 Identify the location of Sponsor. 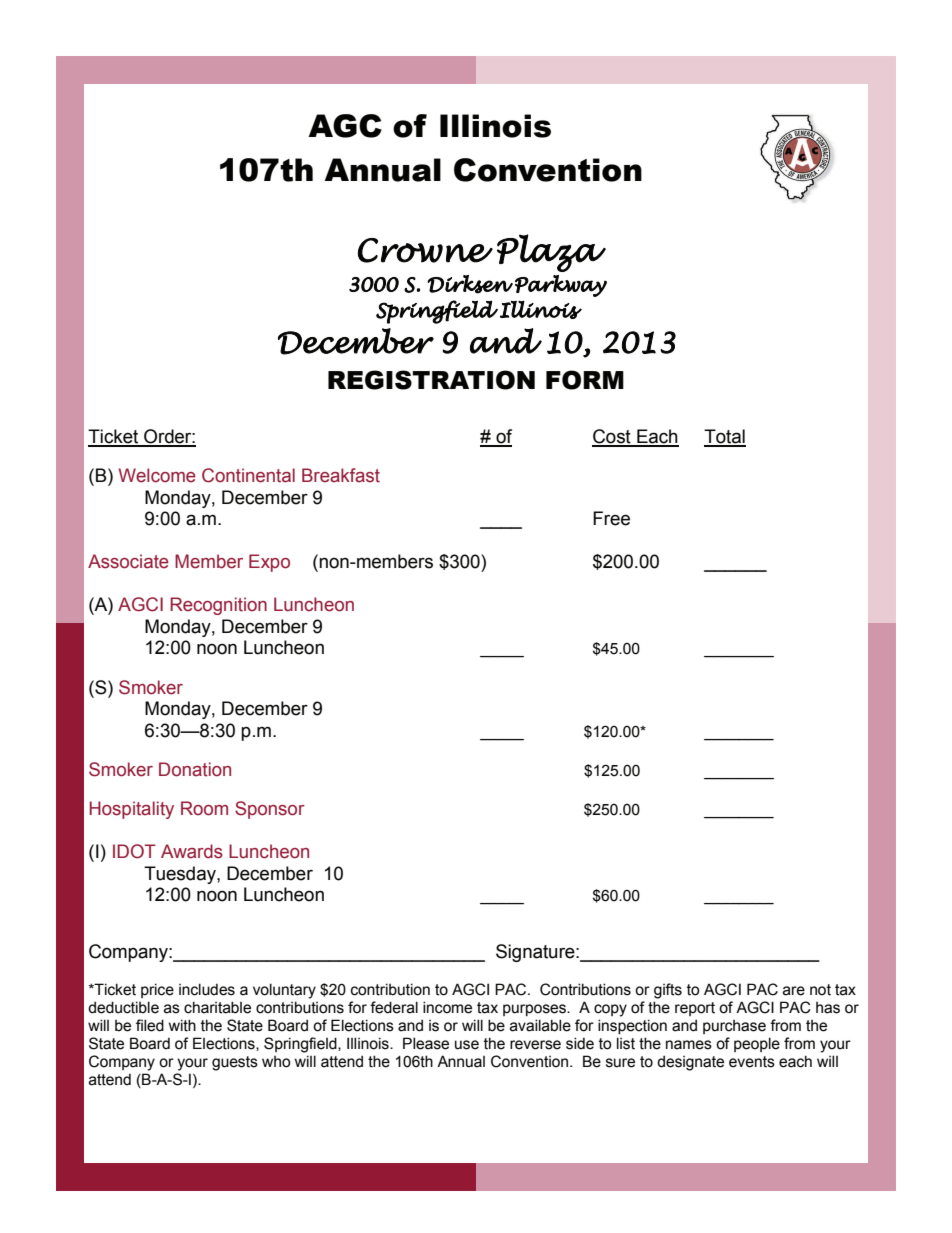
(270, 810).
